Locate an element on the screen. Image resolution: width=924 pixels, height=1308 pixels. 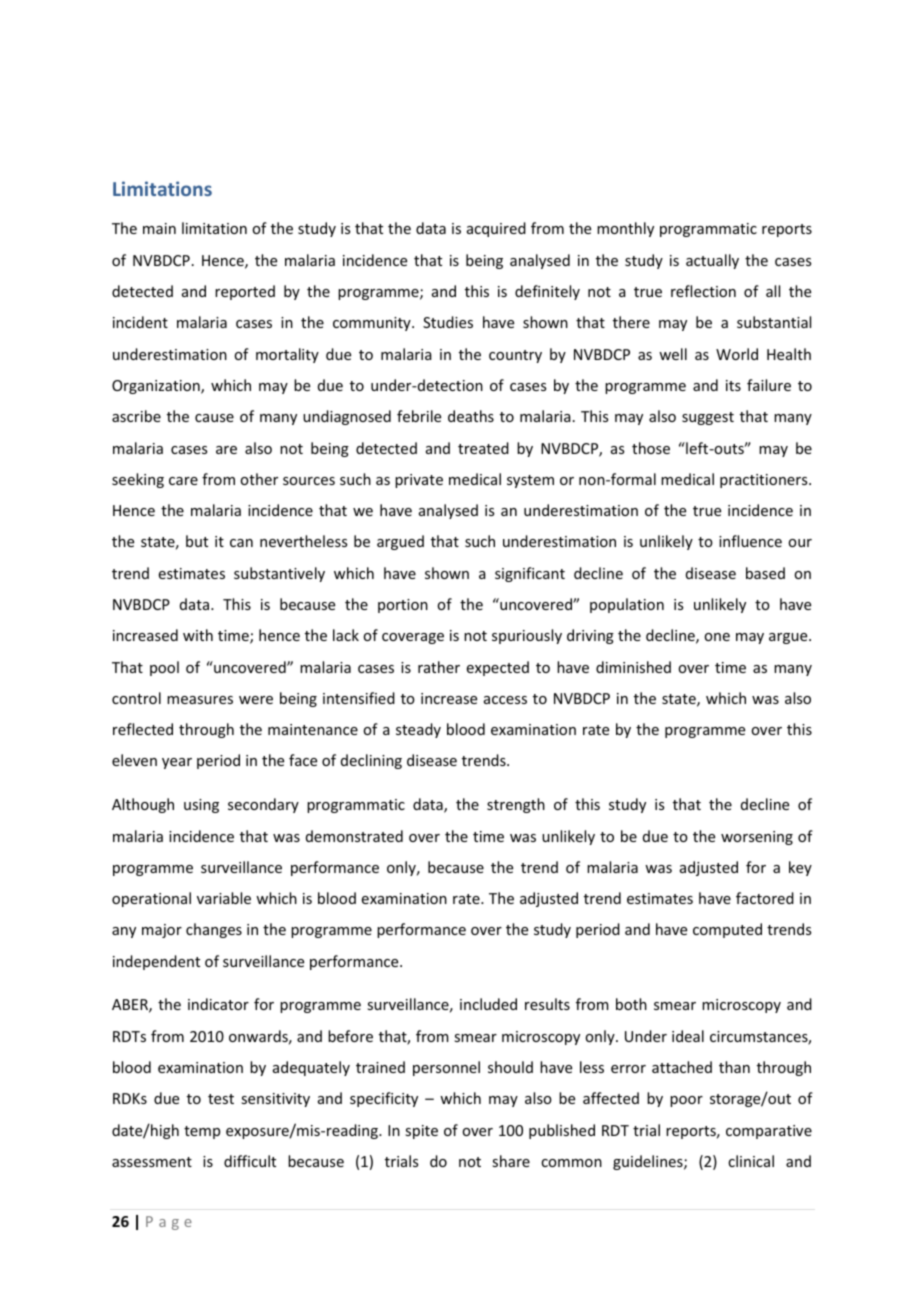
significant is located at coordinates (530, 574).
